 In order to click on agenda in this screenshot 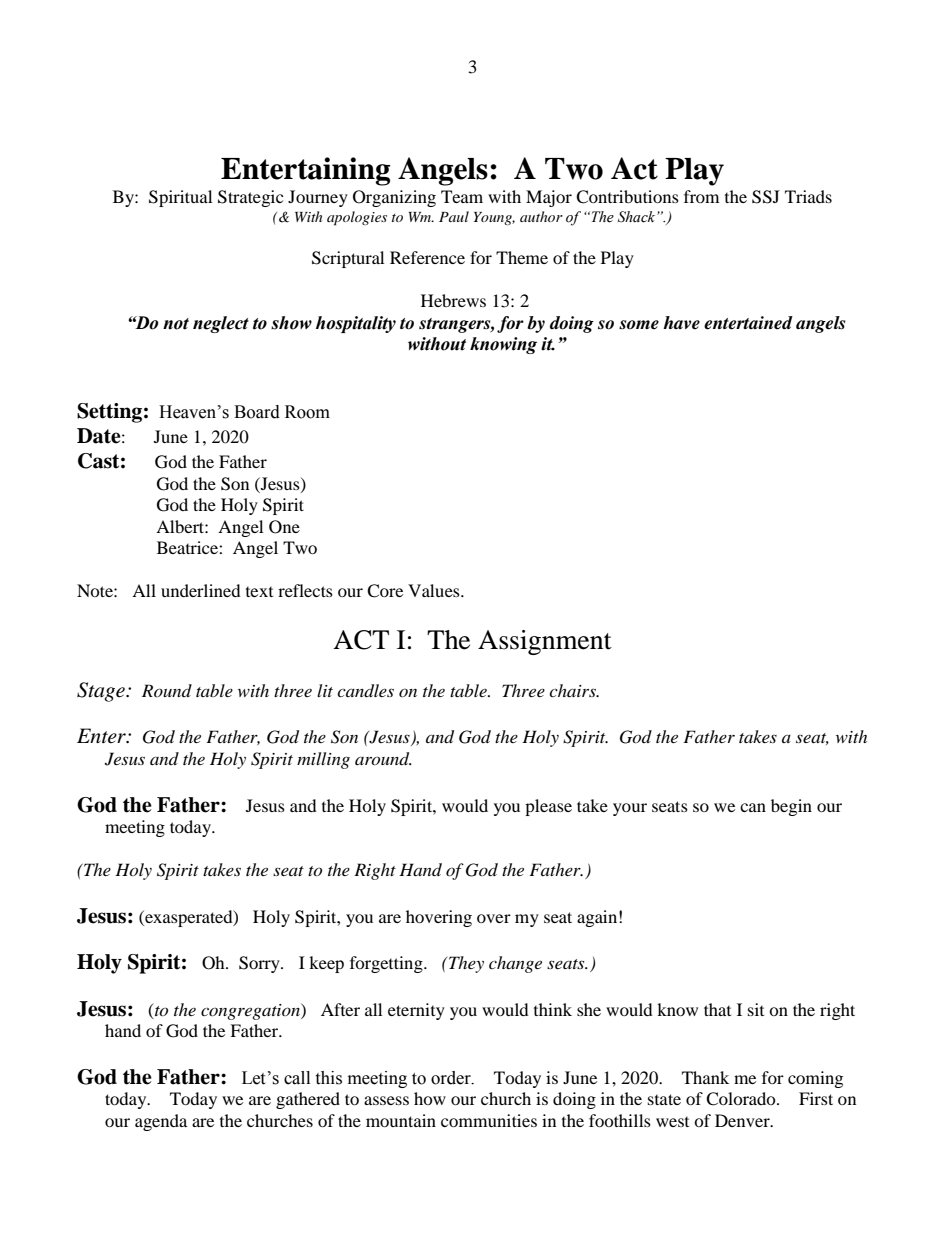, I will do `click(161, 1122)`.
